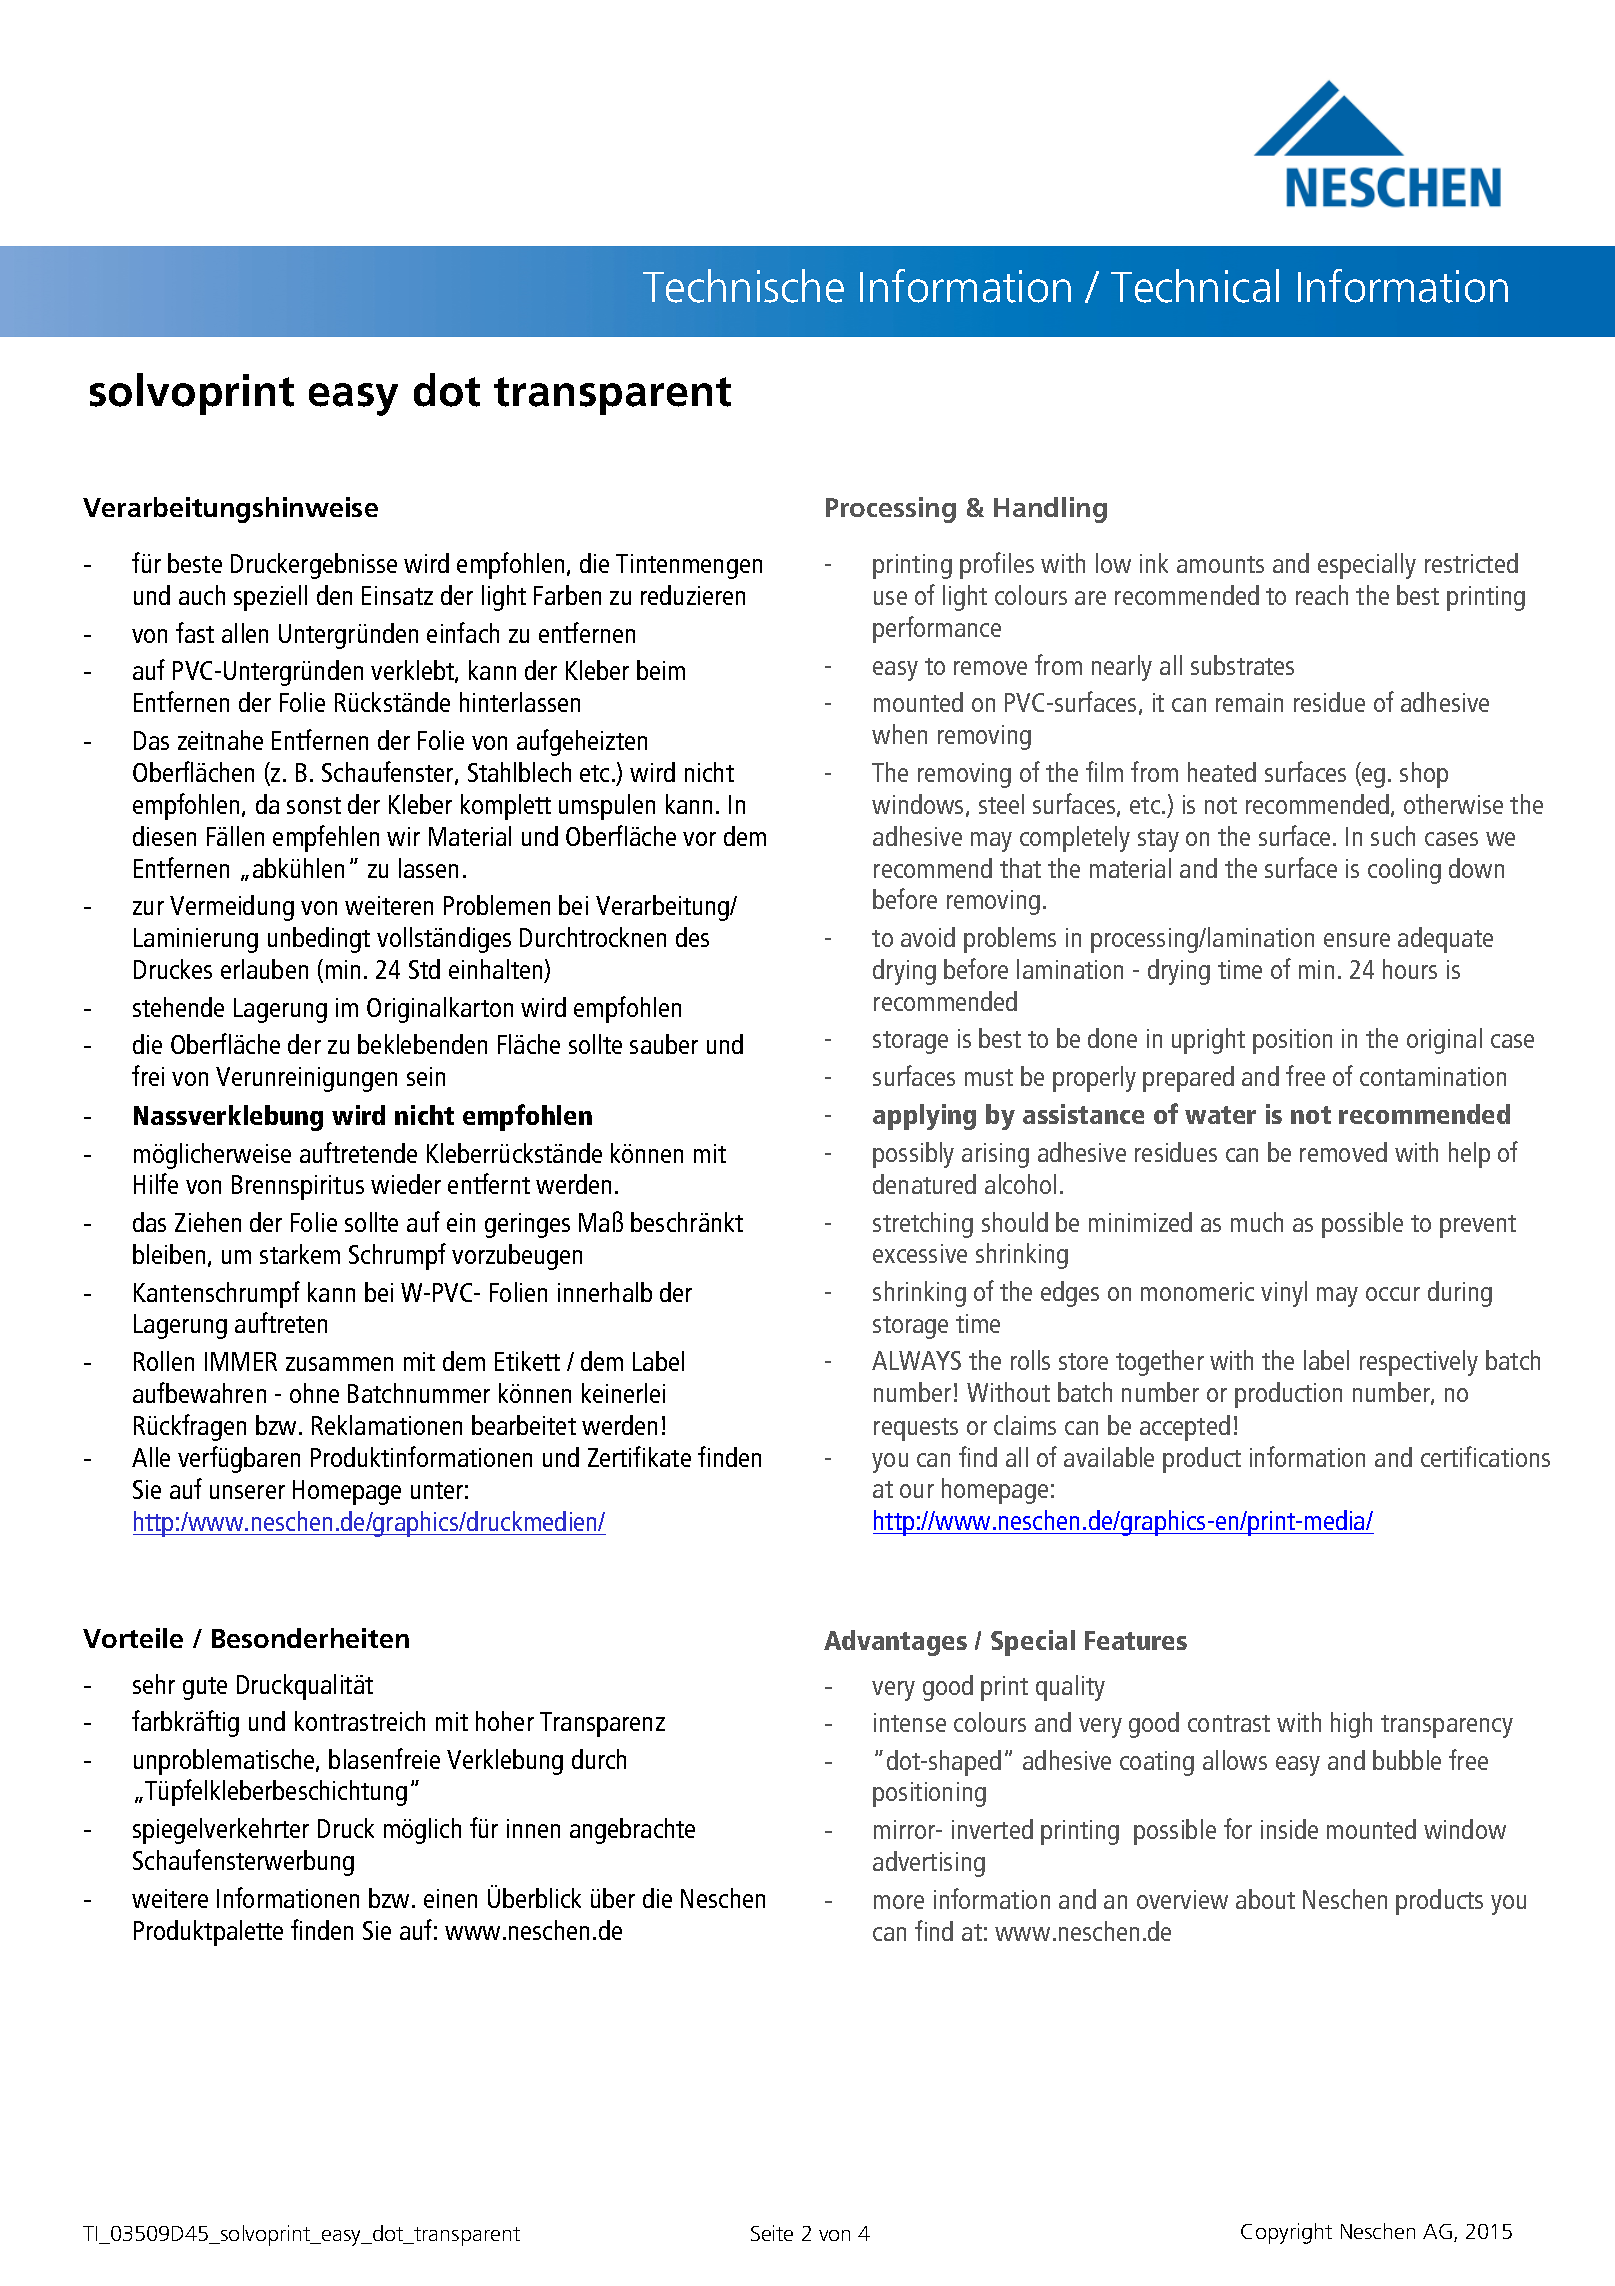  What do you see at coordinates (1195, 286) in the page?
I see `Technical` at bounding box center [1195, 286].
